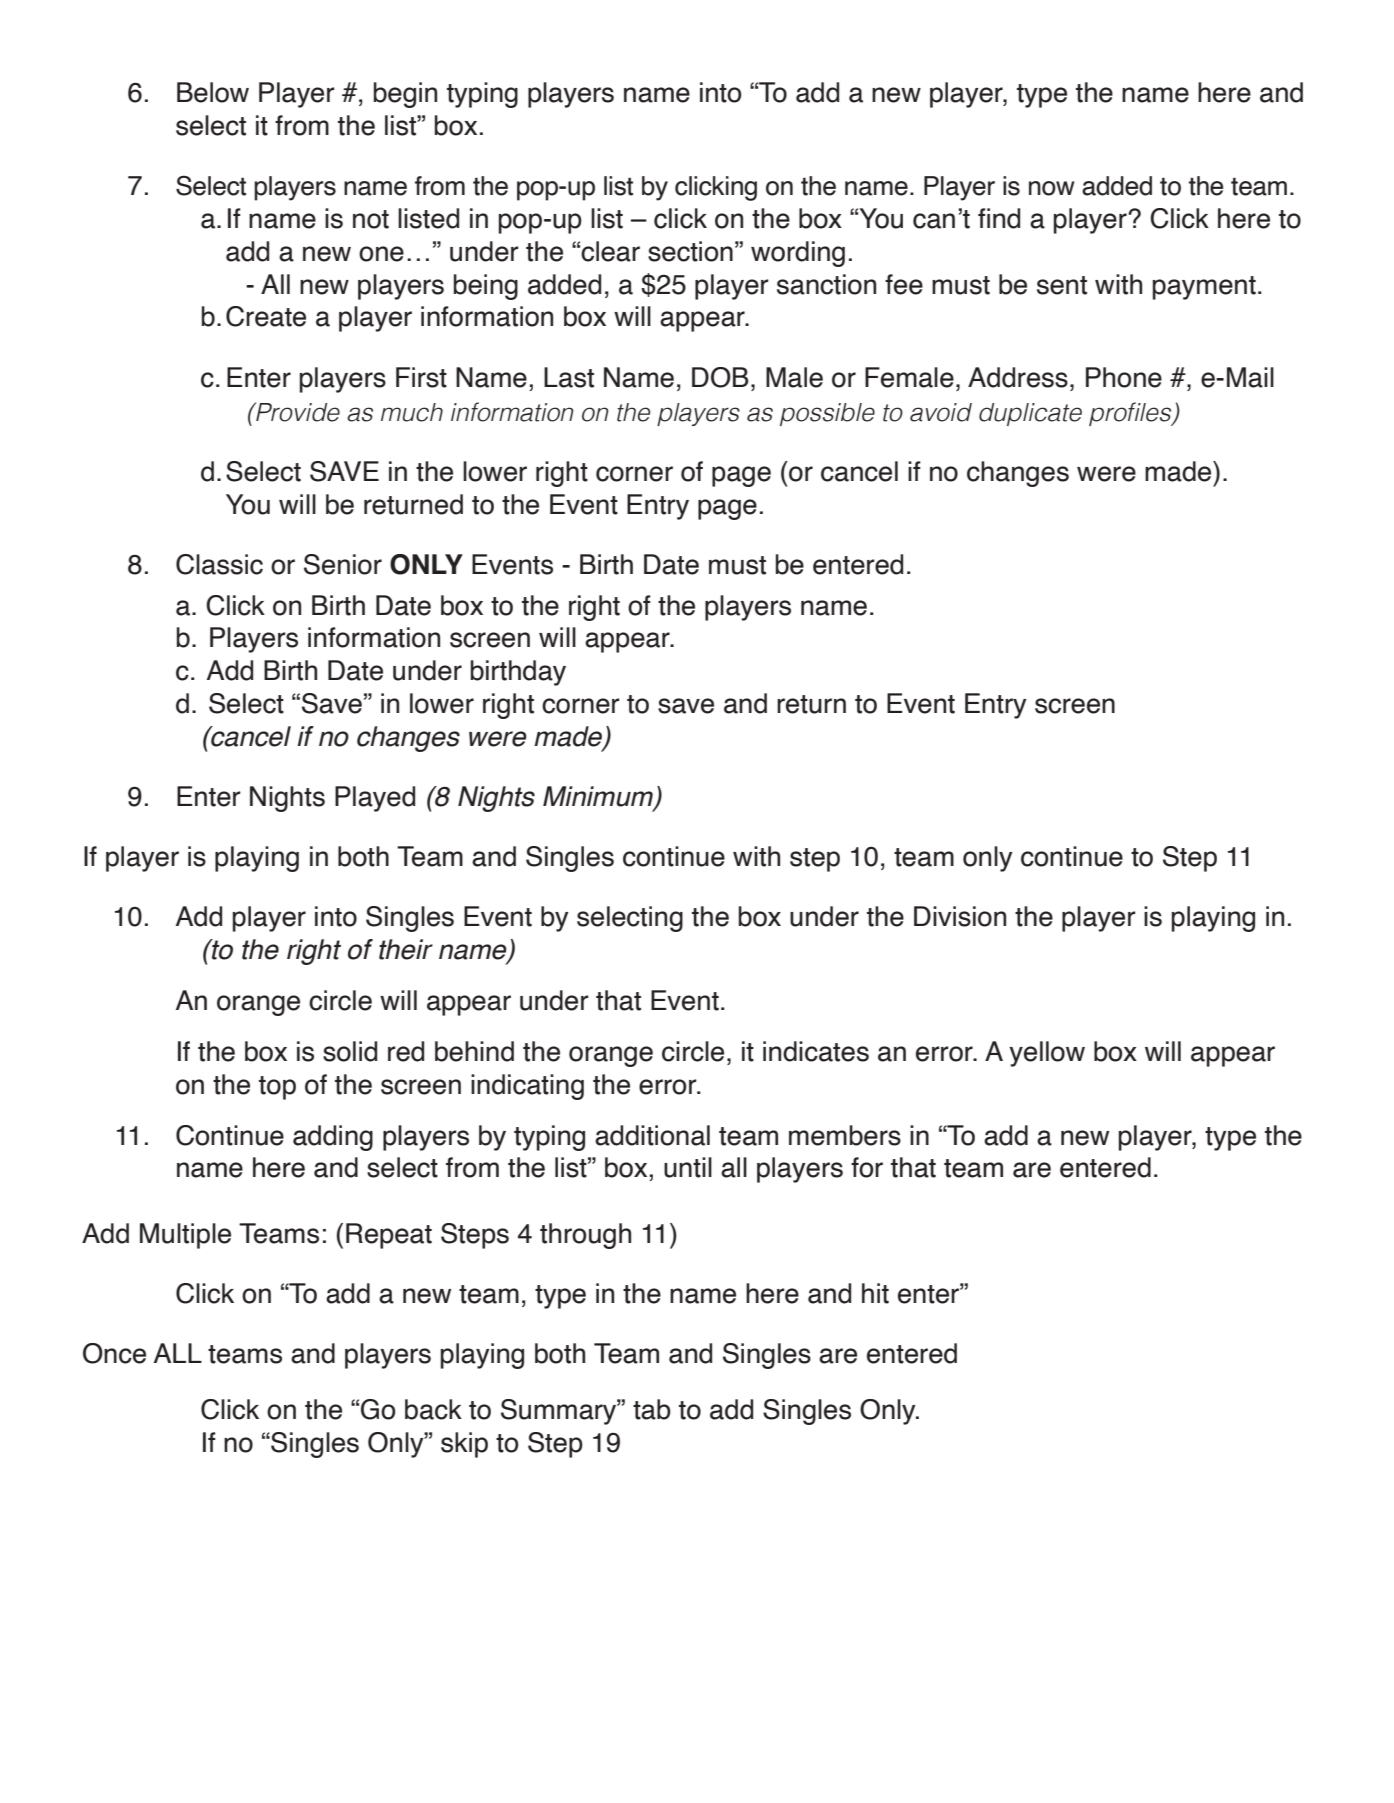  I want to click on Once, so click(114, 1353).
